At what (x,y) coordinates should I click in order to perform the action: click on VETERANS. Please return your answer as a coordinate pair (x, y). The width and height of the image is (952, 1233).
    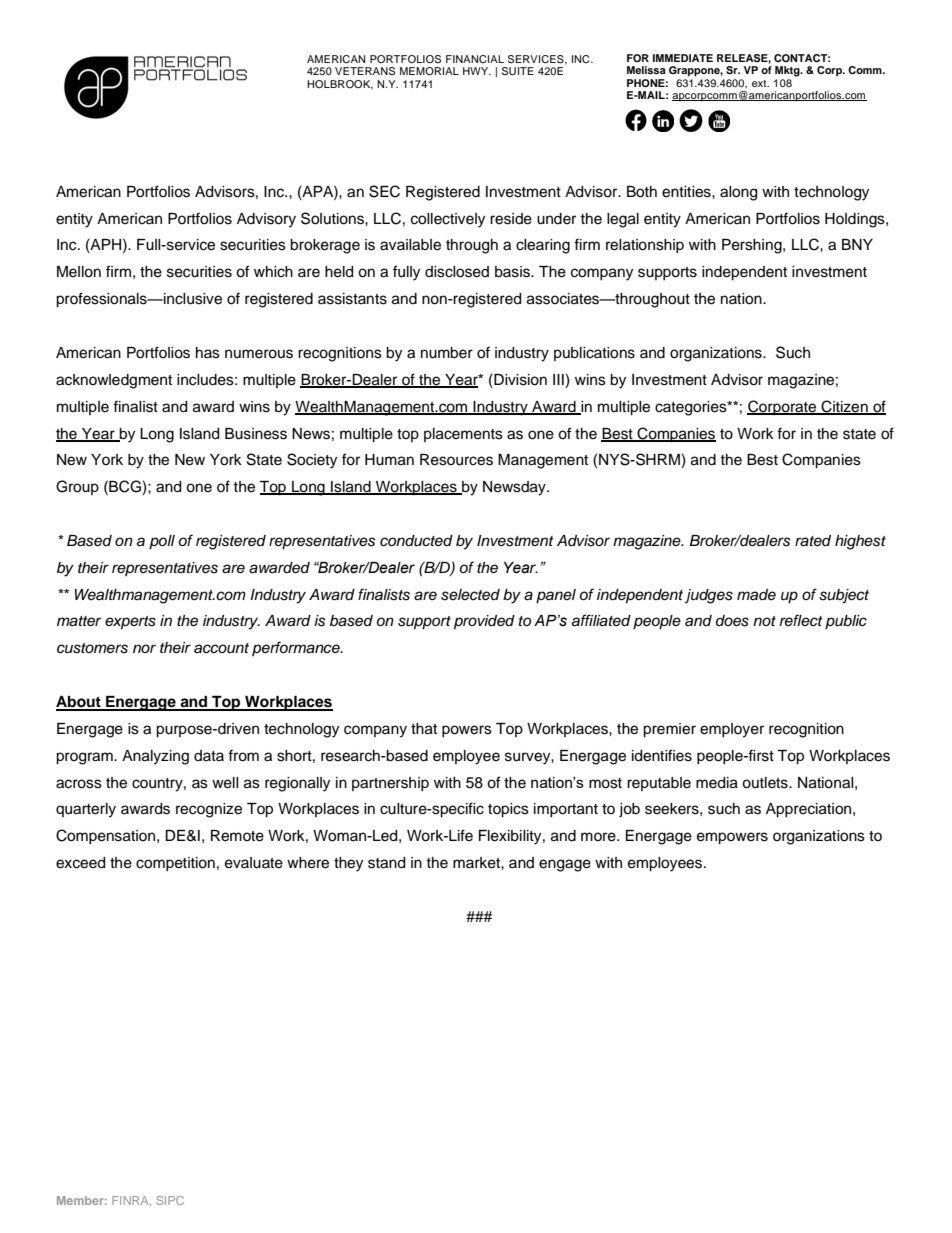
    Looking at the image, I should click on (365, 71).
